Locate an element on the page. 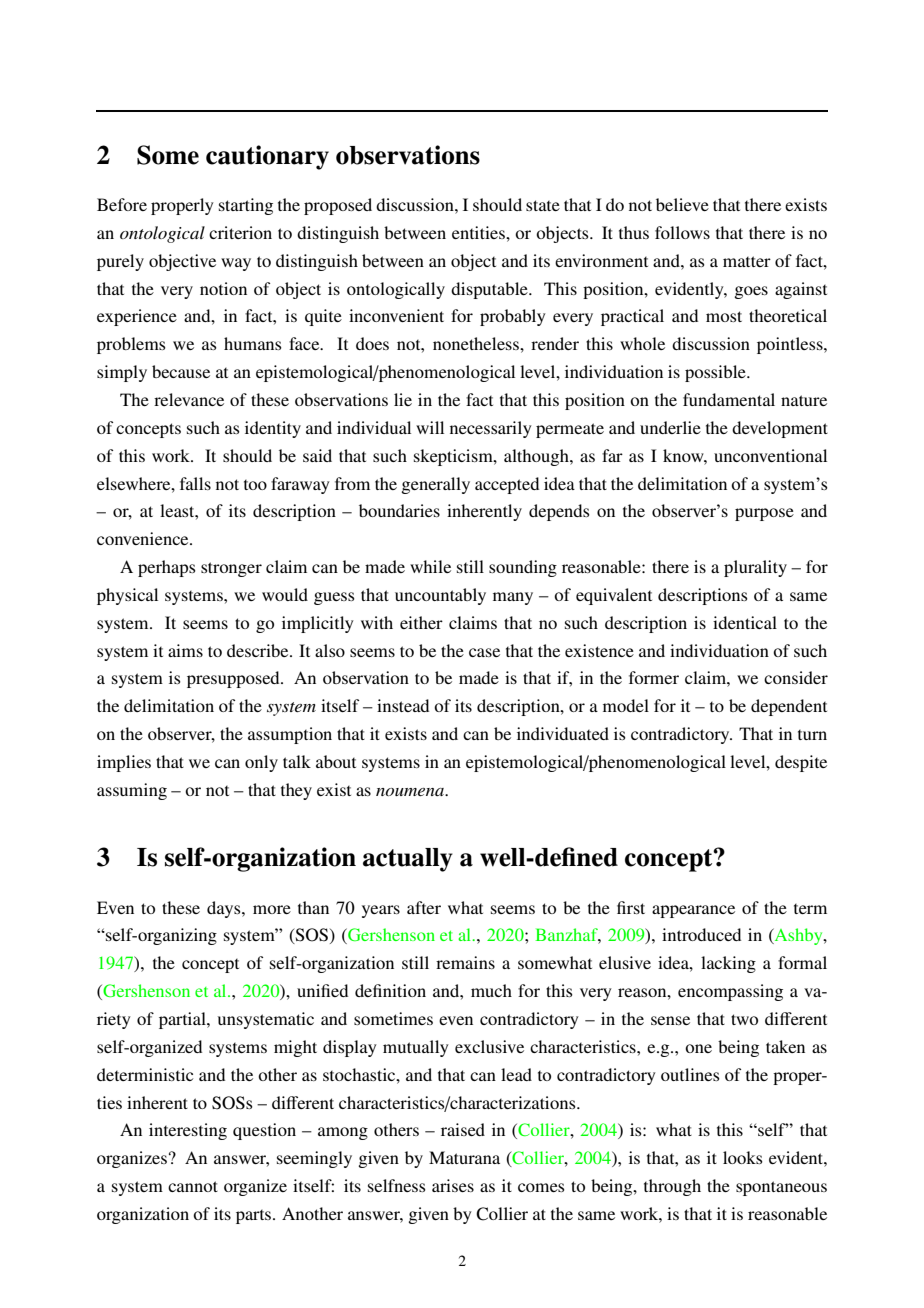 This document has width=924, height=1308. cannot is located at coordinates (193, 1186).
